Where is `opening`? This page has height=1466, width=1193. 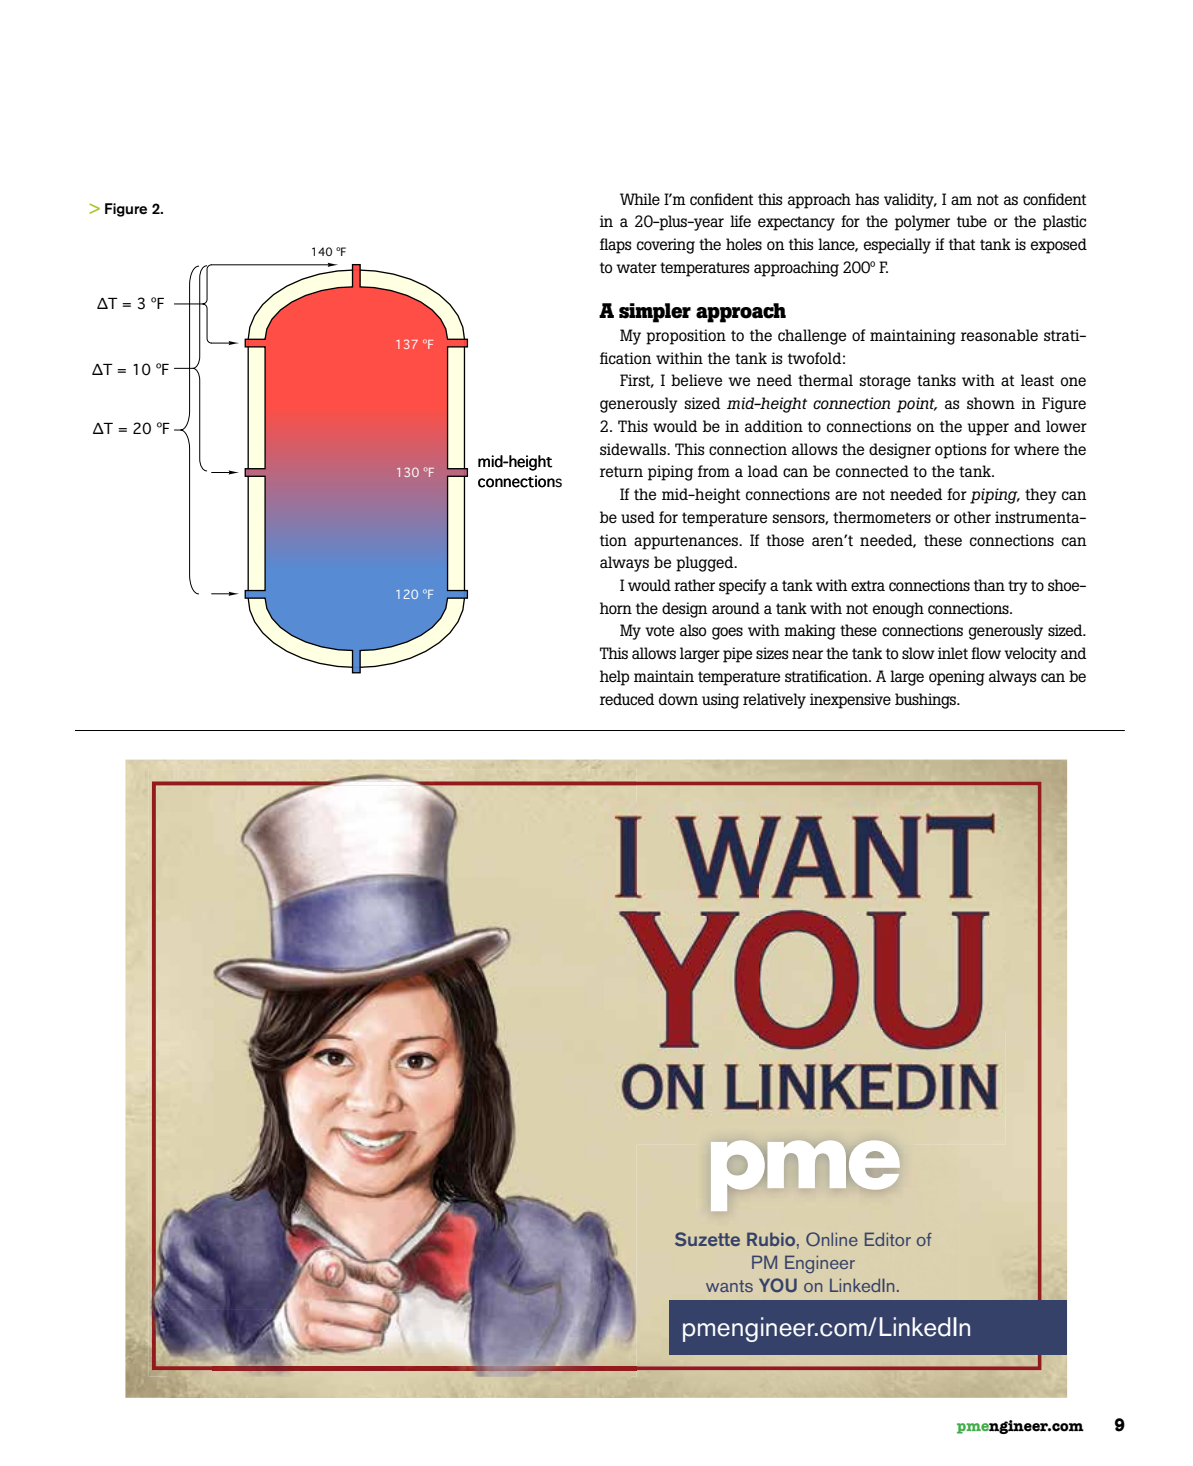
opening is located at coordinates (957, 678).
